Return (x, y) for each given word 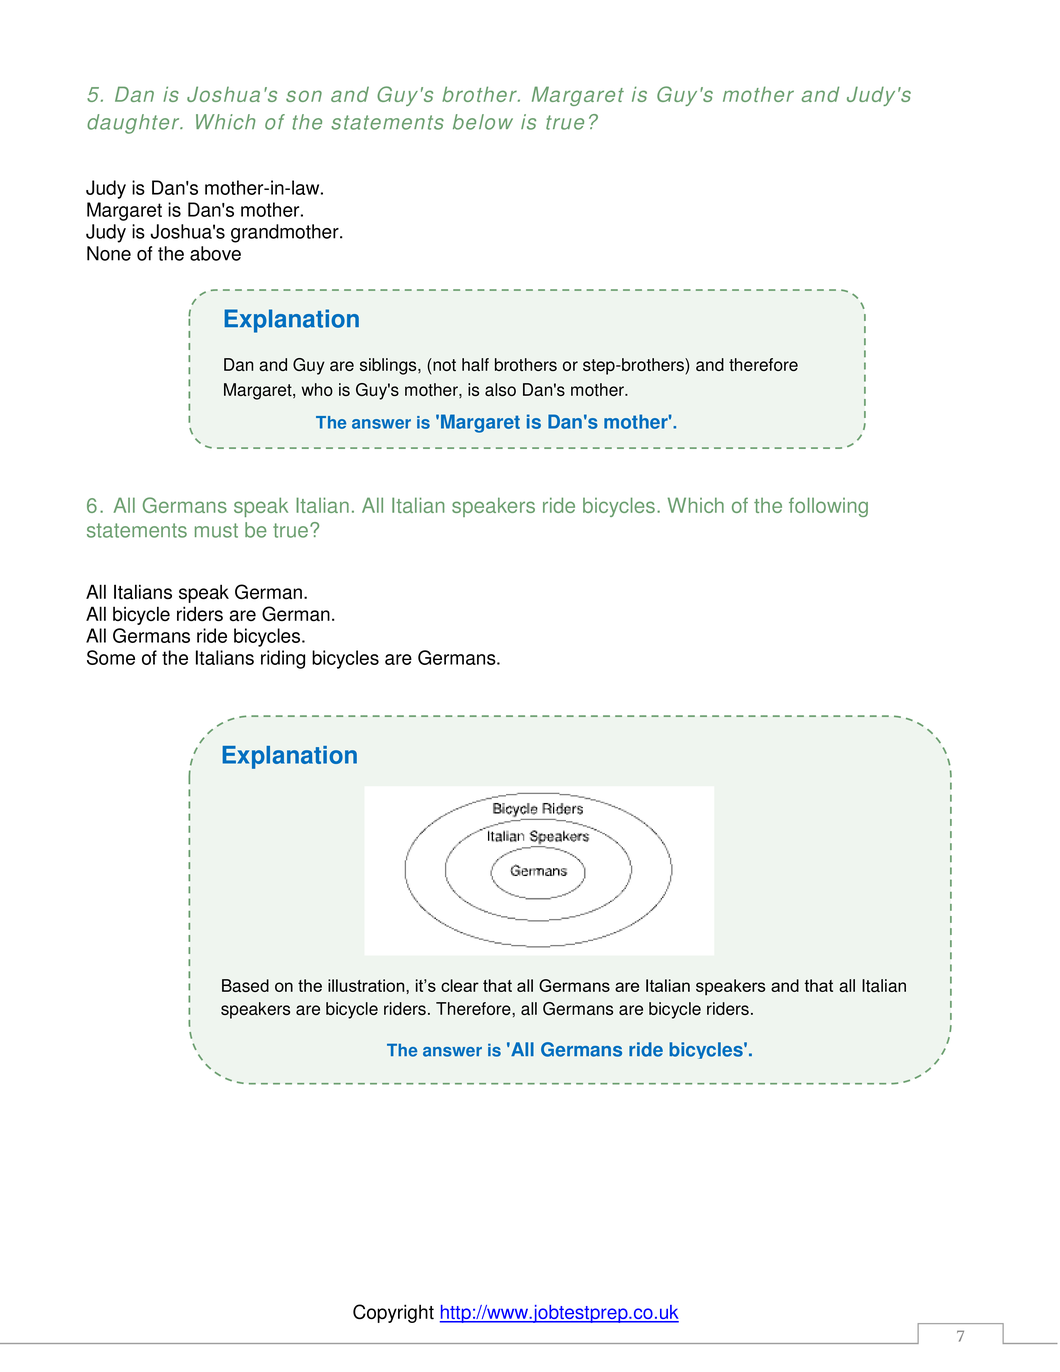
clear (460, 985)
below (483, 122)
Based (245, 985)
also (500, 389)
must (216, 530)
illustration (367, 985)
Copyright (393, 1313)
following (828, 507)
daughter (134, 124)
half (475, 364)
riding (283, 659)
